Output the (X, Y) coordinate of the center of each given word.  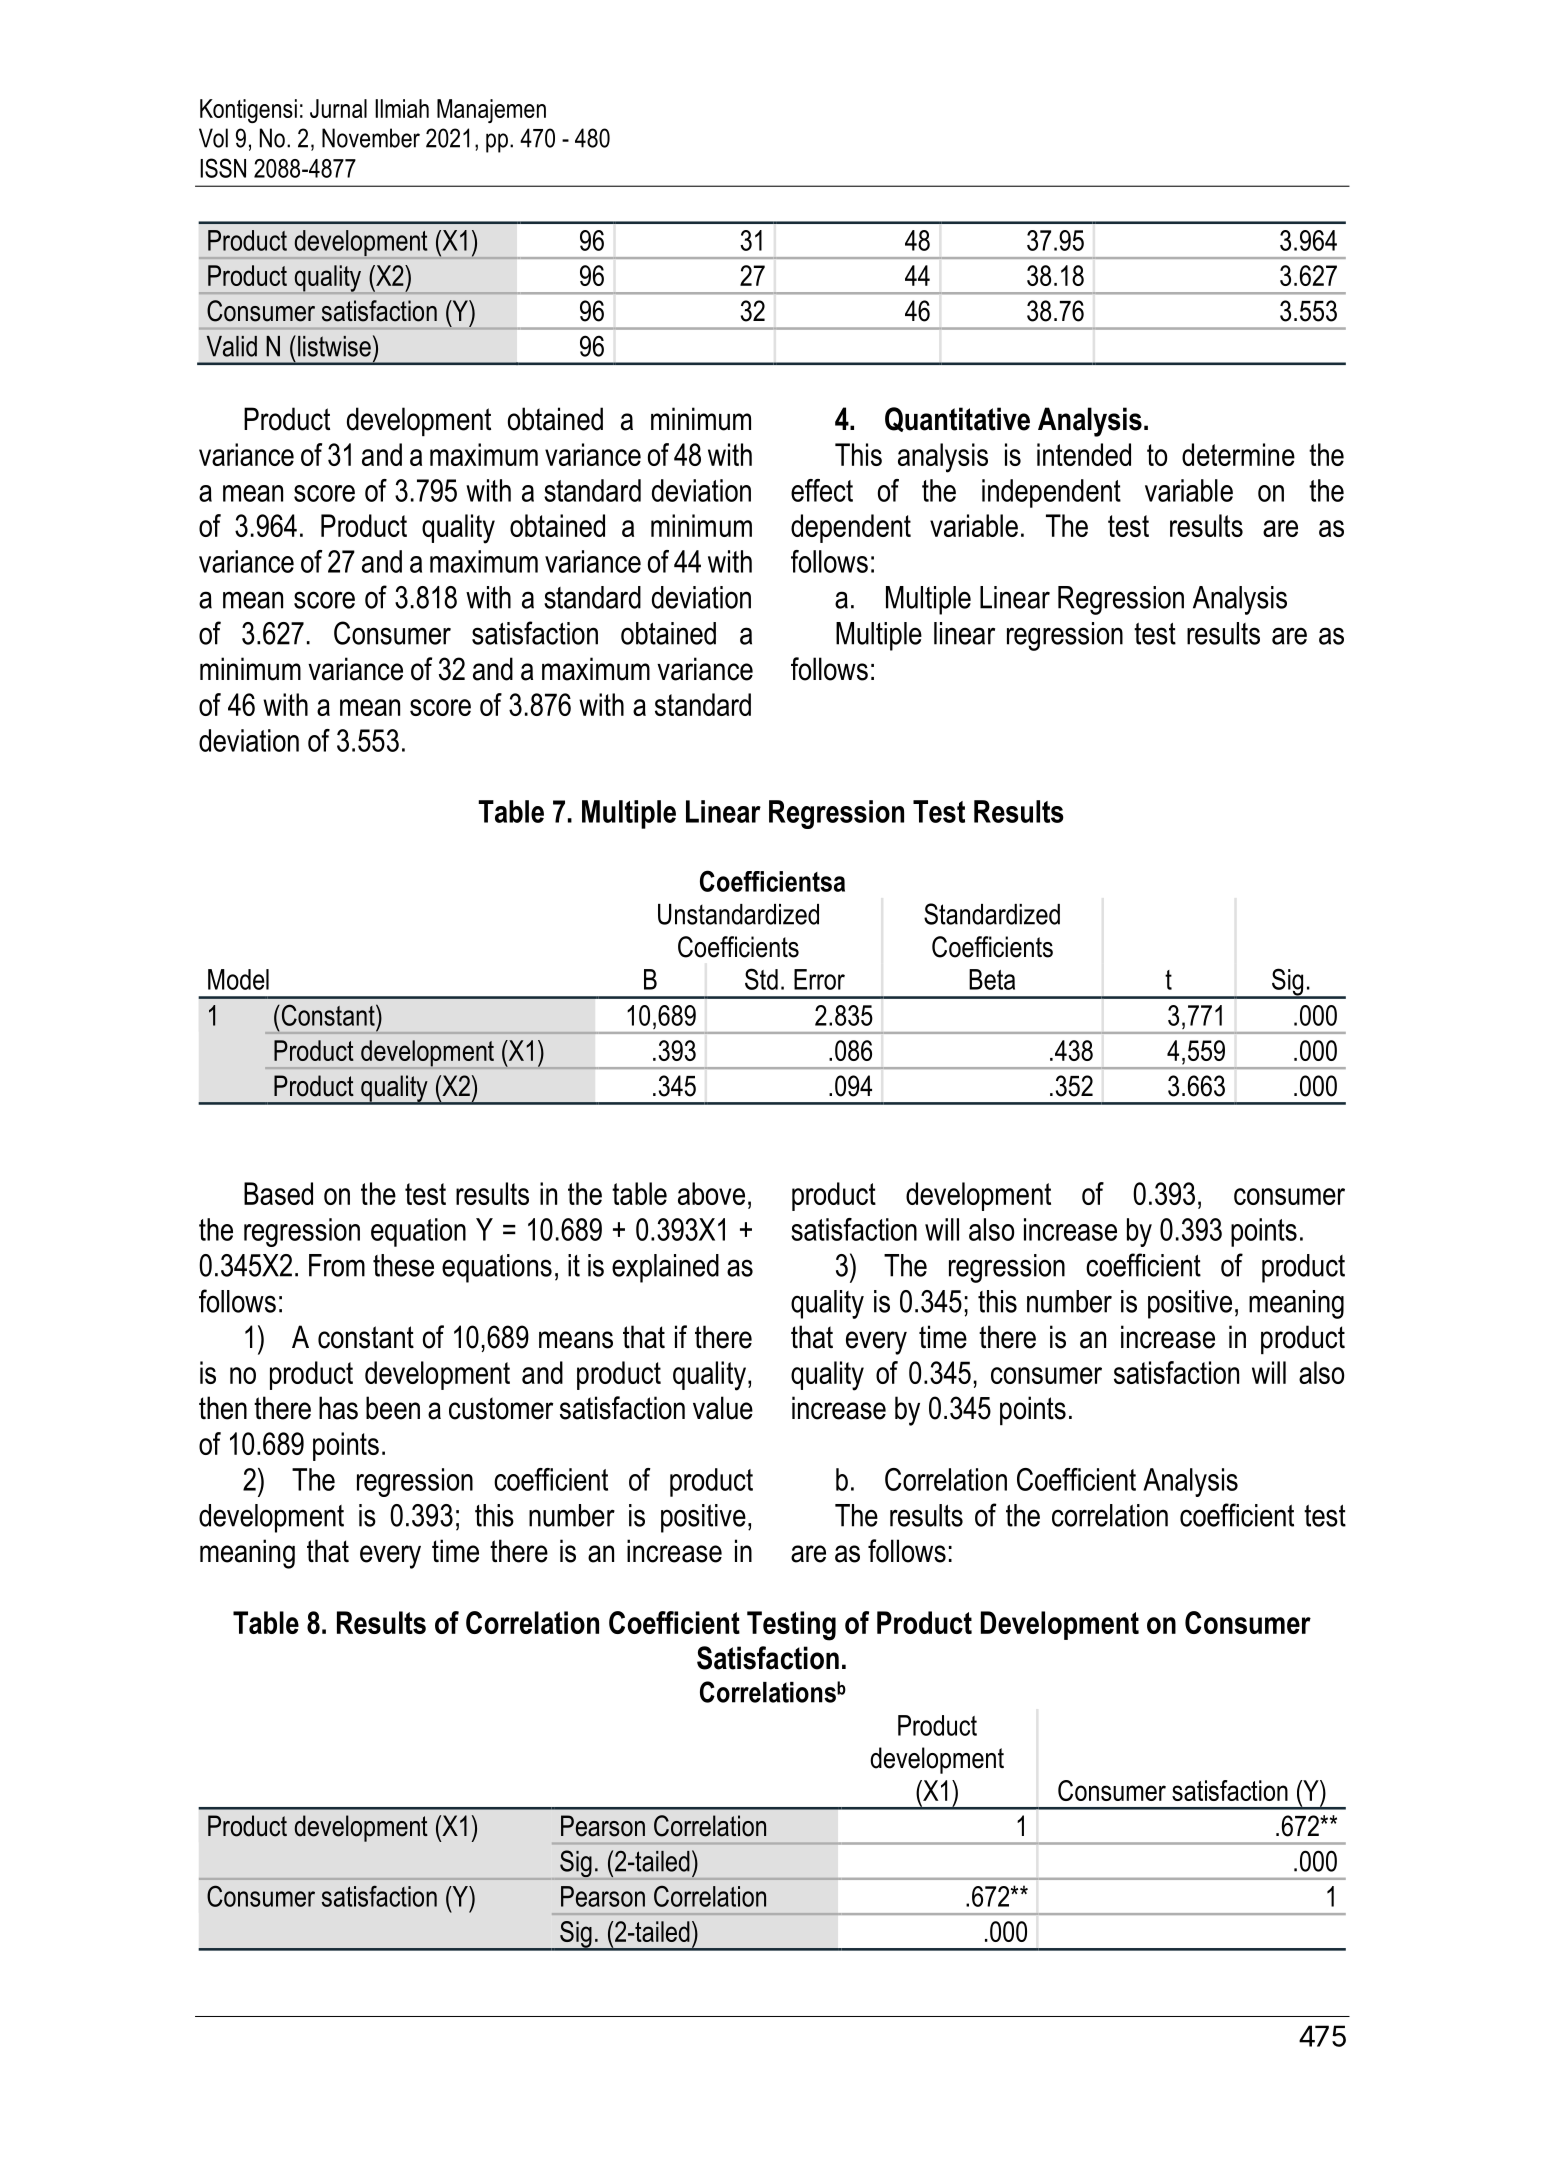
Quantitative (957, 419)
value (723, 1408)
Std (761, 979)
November (371, 138)
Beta (992, 979)
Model (238, 979)
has (338, 1408)
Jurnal (338, 108)
